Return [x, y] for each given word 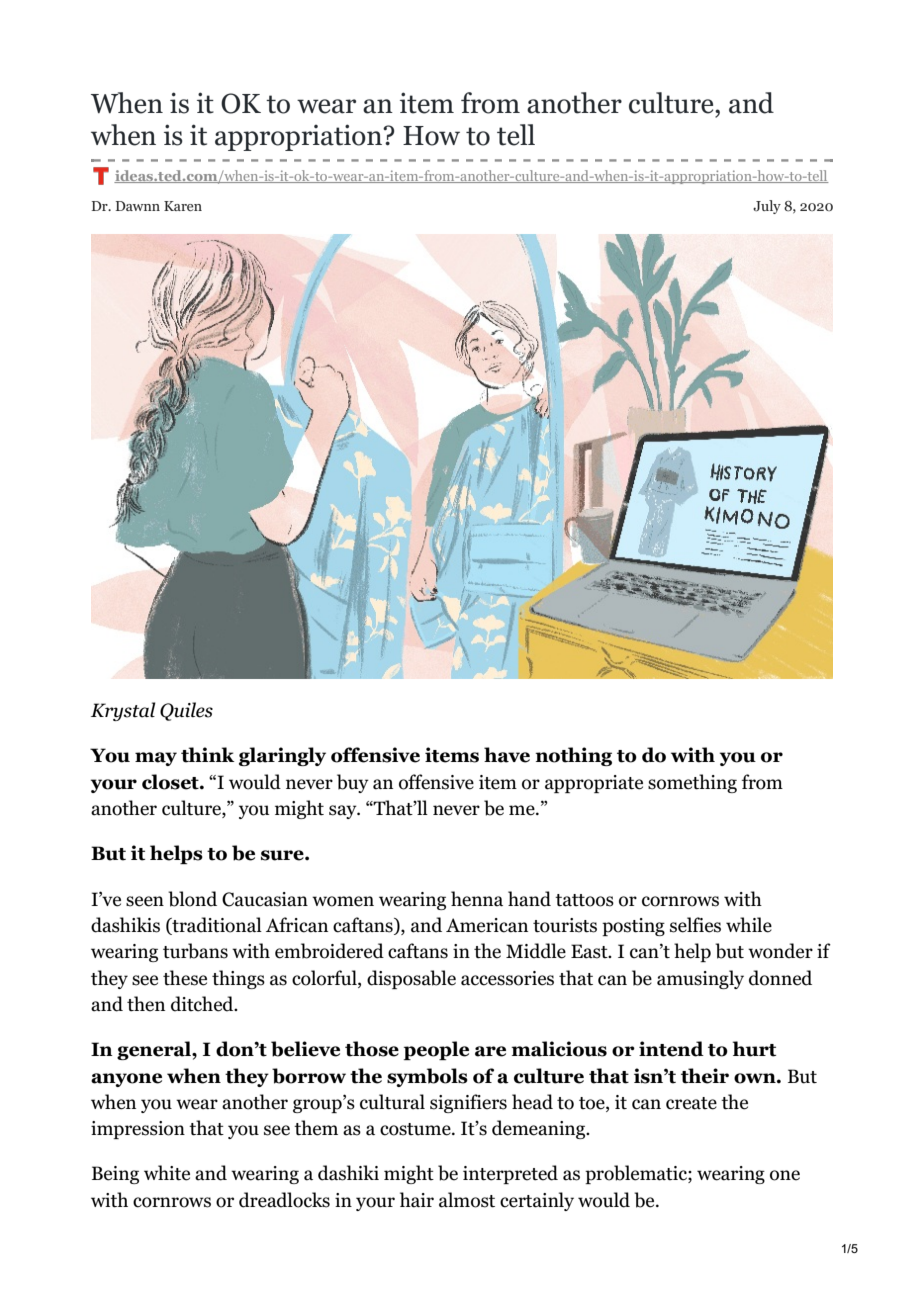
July [767, 207]
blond [192, 899]
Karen [183, 206]
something [692, 783]
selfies [695, 925]
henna [477, 899]
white [167, 1173]
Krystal [123, 711]
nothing [573, 756]
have [507, 755]
